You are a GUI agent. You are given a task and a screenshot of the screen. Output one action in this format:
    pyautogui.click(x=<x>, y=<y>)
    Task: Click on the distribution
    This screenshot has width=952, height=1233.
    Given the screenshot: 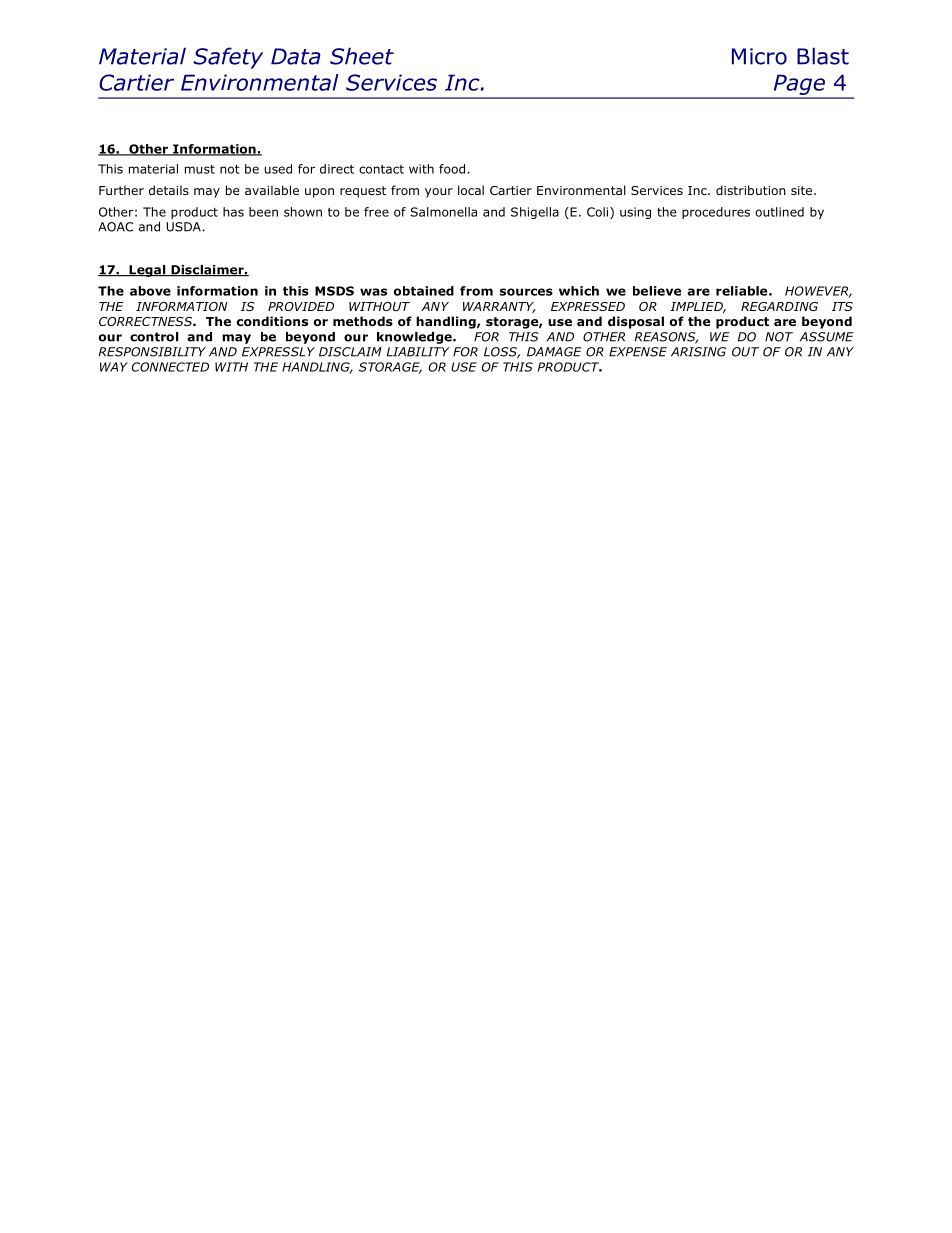 What is the action you would take?
    pyautogui.click(x=751, y=190)
